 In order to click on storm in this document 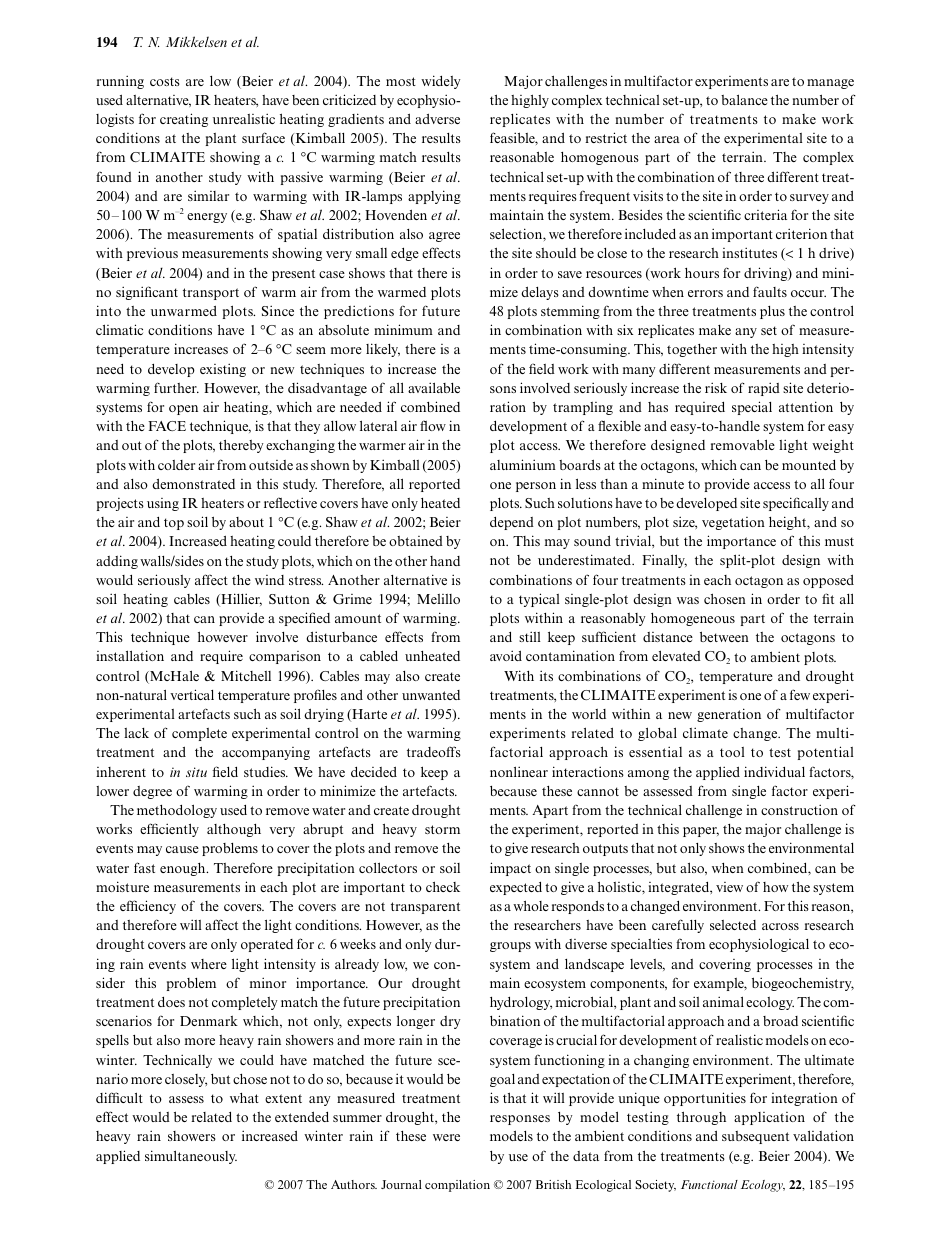, I will do `click(442, 829)`.
